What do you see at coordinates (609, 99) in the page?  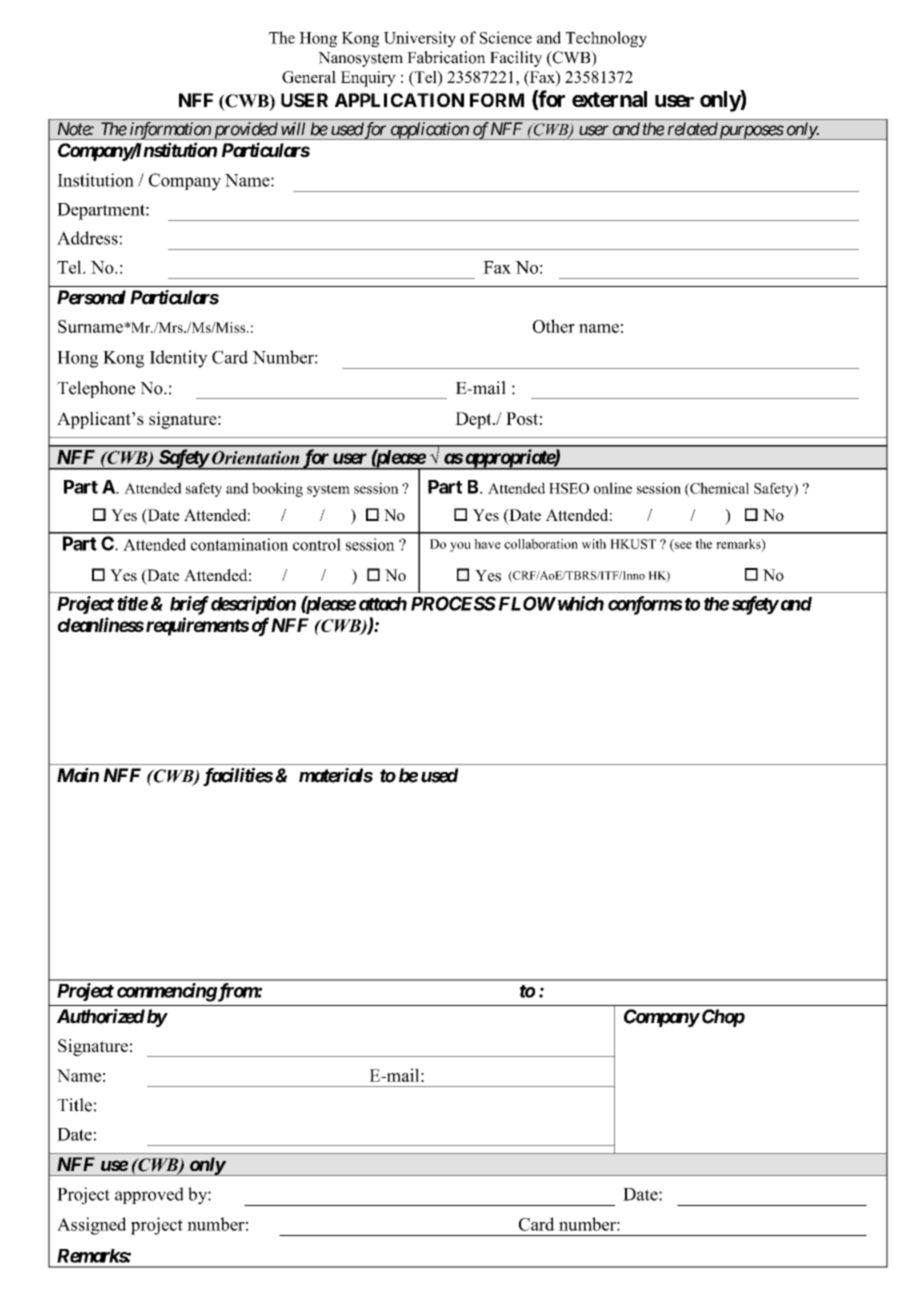 I see `external` at bounding box center [609, 99].
